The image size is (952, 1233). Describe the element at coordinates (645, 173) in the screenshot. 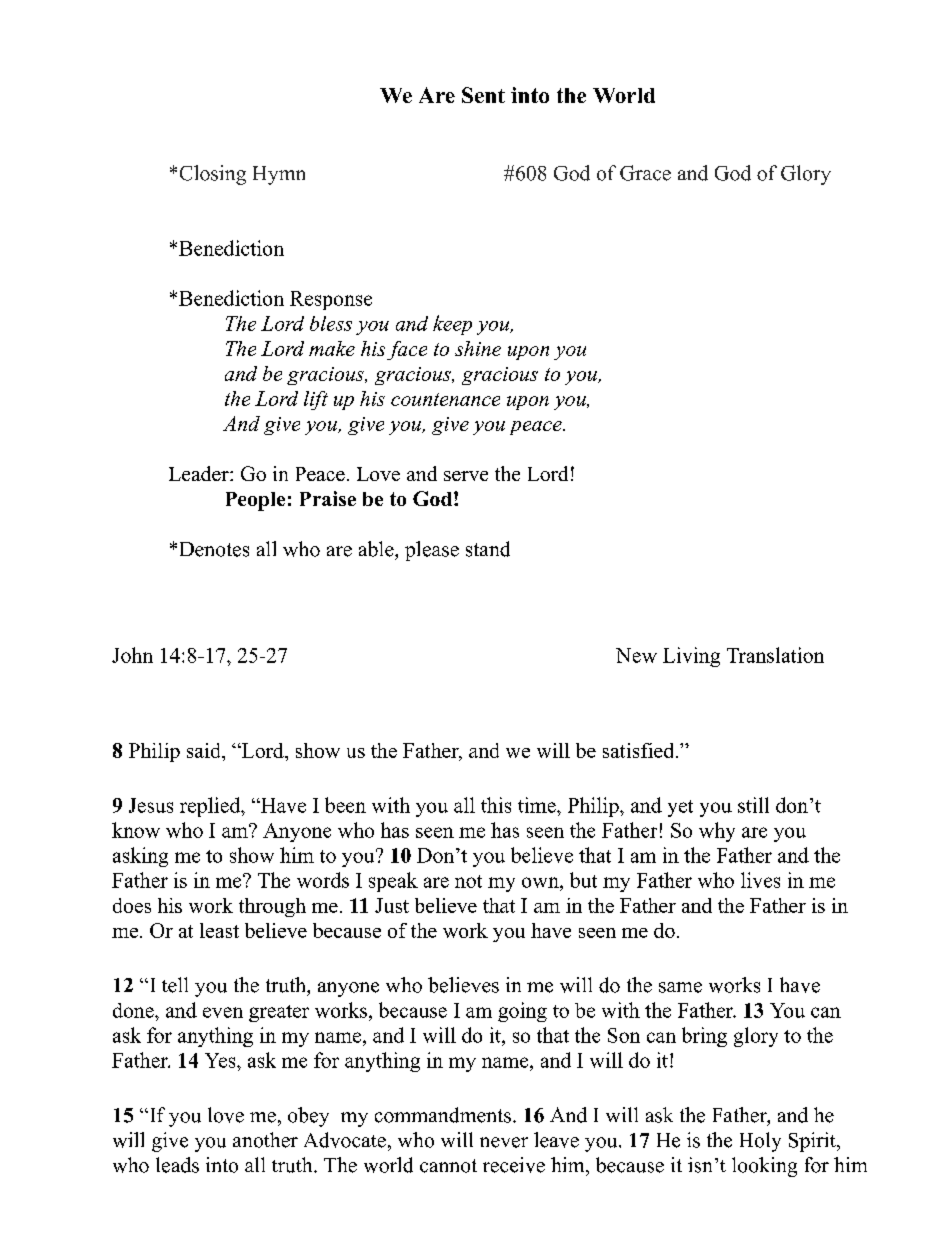

I see `Grace` at that location.
